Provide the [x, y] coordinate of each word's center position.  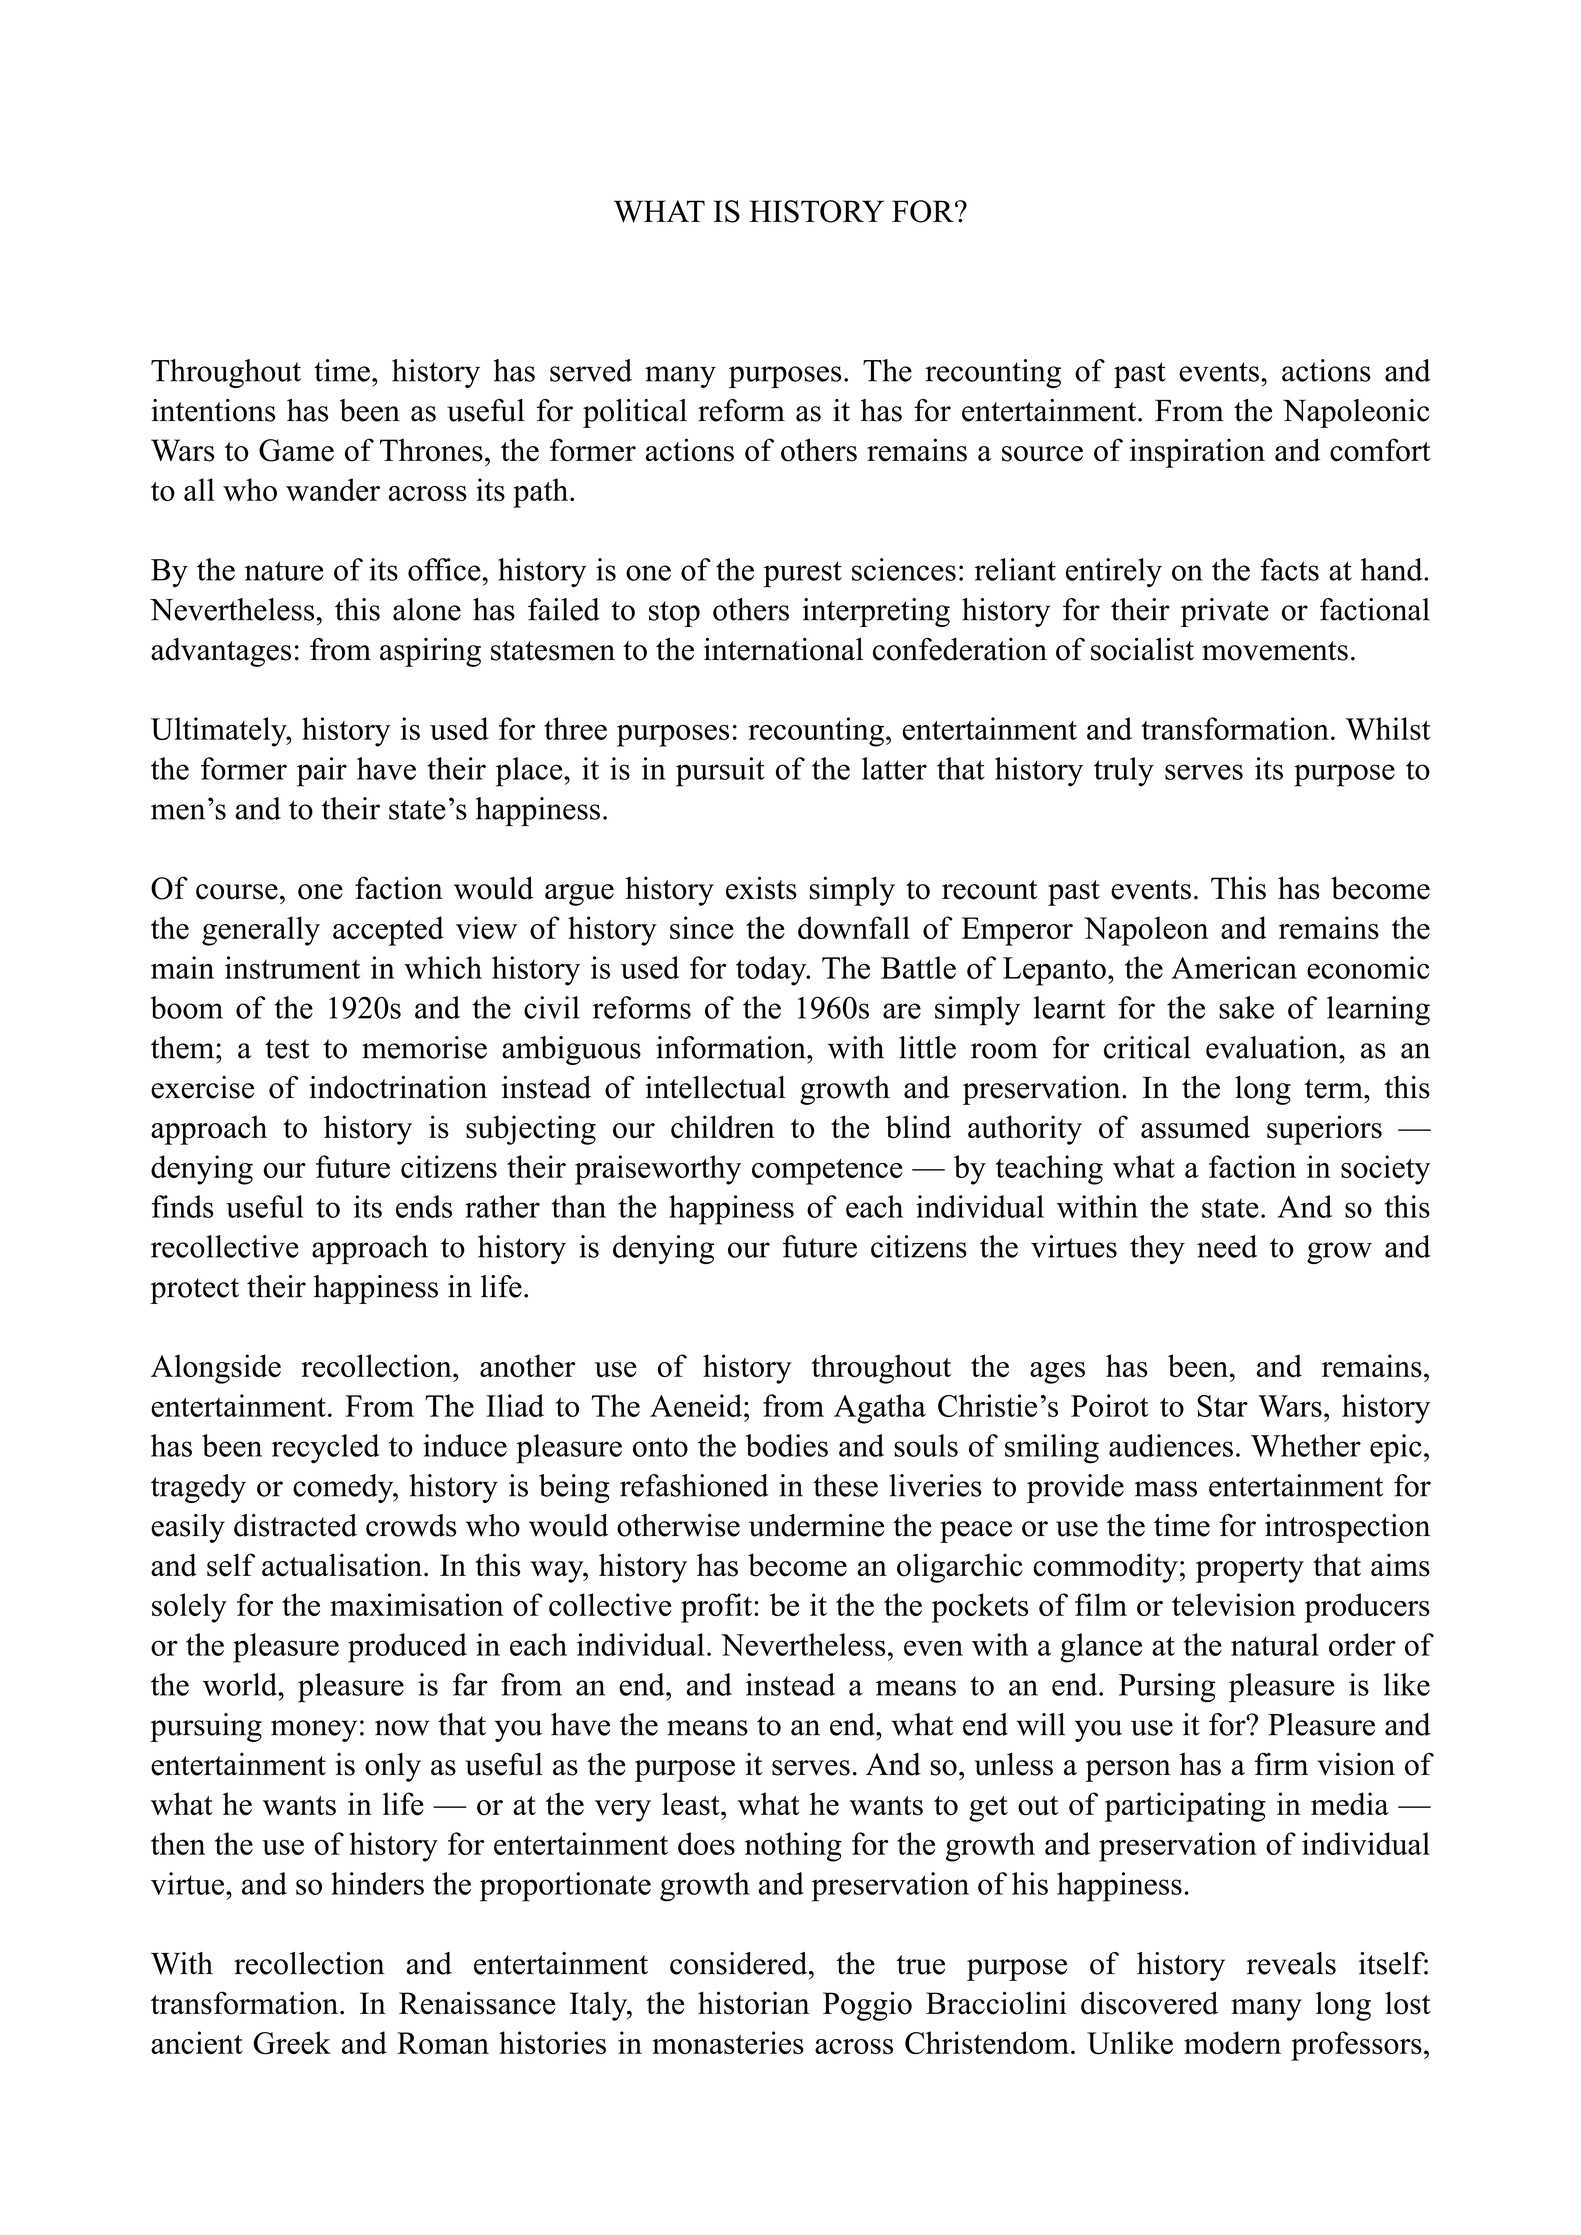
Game [296, 450]
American [1234, 967]
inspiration [1197, 453]
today [772, 971]
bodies [787, 1445]
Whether [1306, 1445]
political [635, 413]
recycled [326, 1449]
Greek [292, 2043]
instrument [292, 967]
